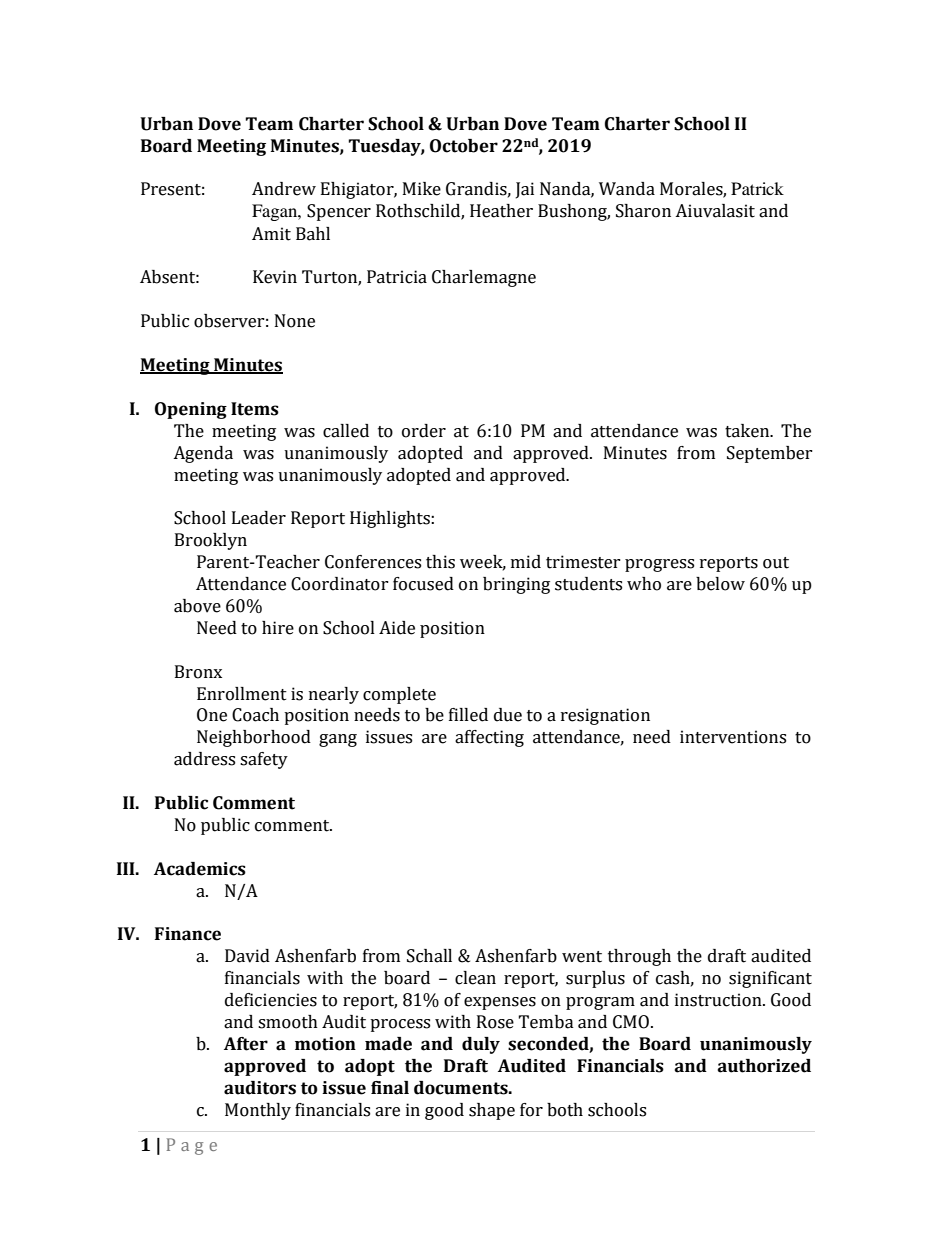 The height and width of the screenshot is (1233, 952). Describe the element at coordinates (492, 1111) in the screenshot. I see `shape` at that location.
